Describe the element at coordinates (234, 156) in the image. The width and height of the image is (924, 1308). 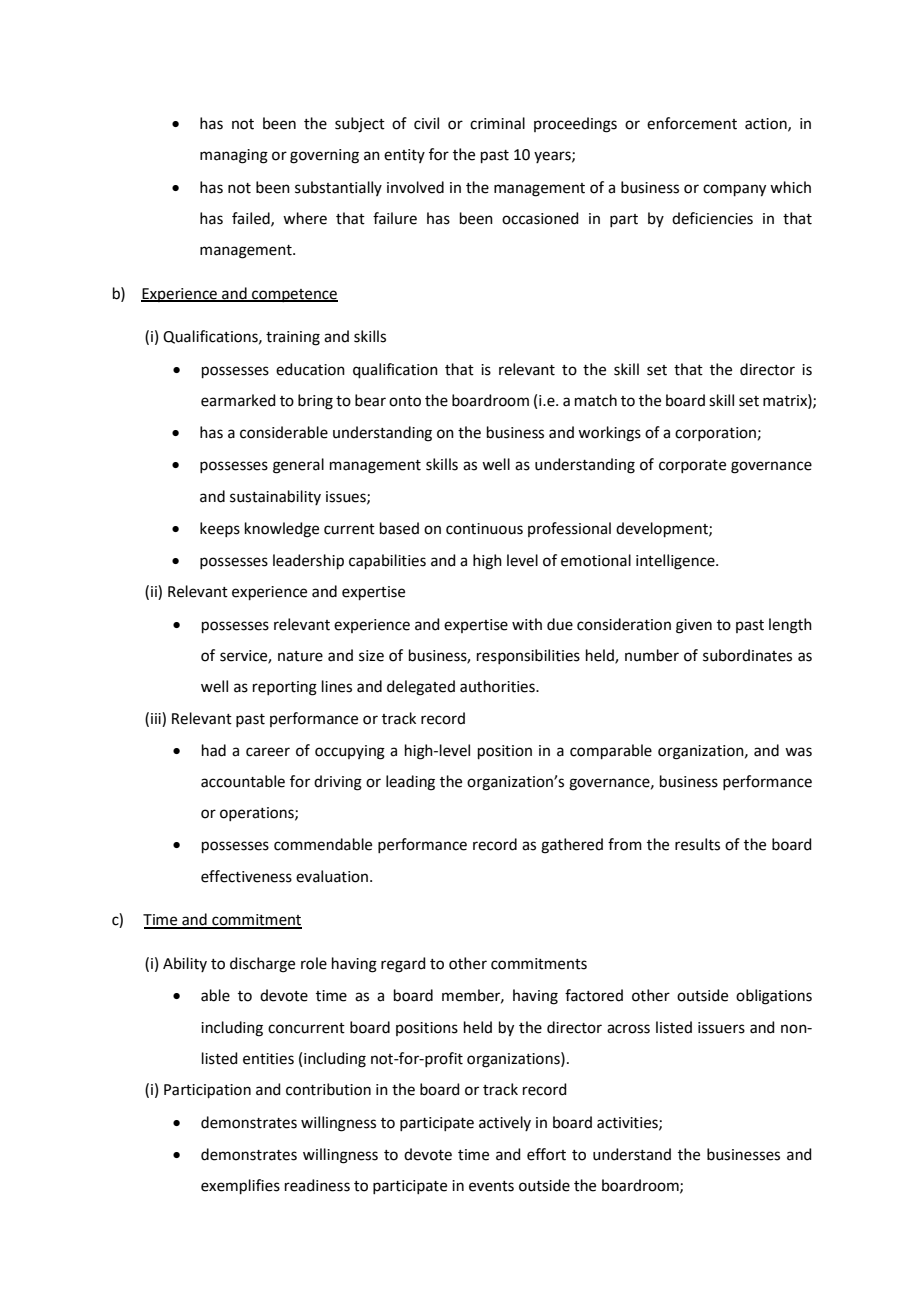
I see `managing` at that location.
